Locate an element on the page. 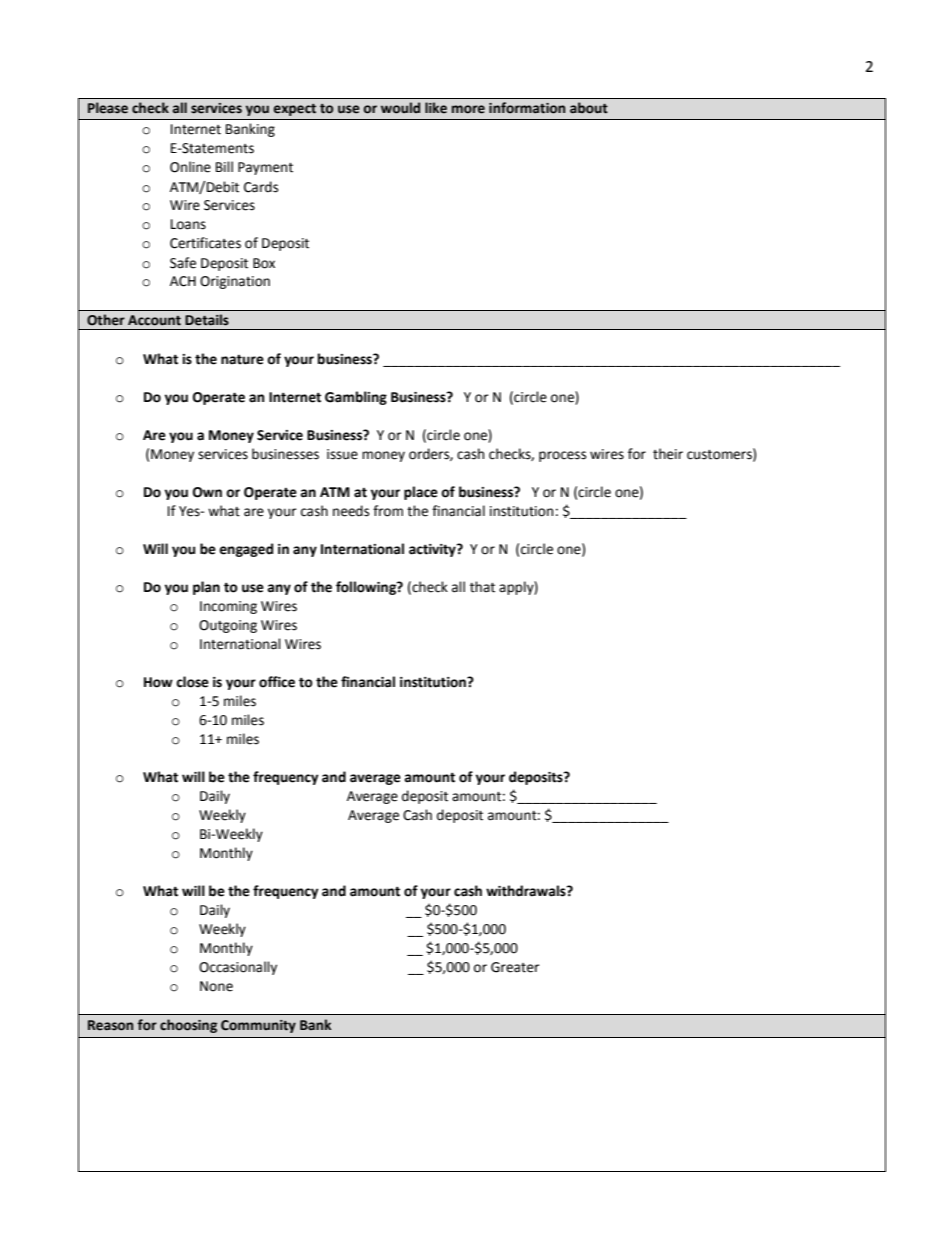  about is located at coordinates (589, 108).
